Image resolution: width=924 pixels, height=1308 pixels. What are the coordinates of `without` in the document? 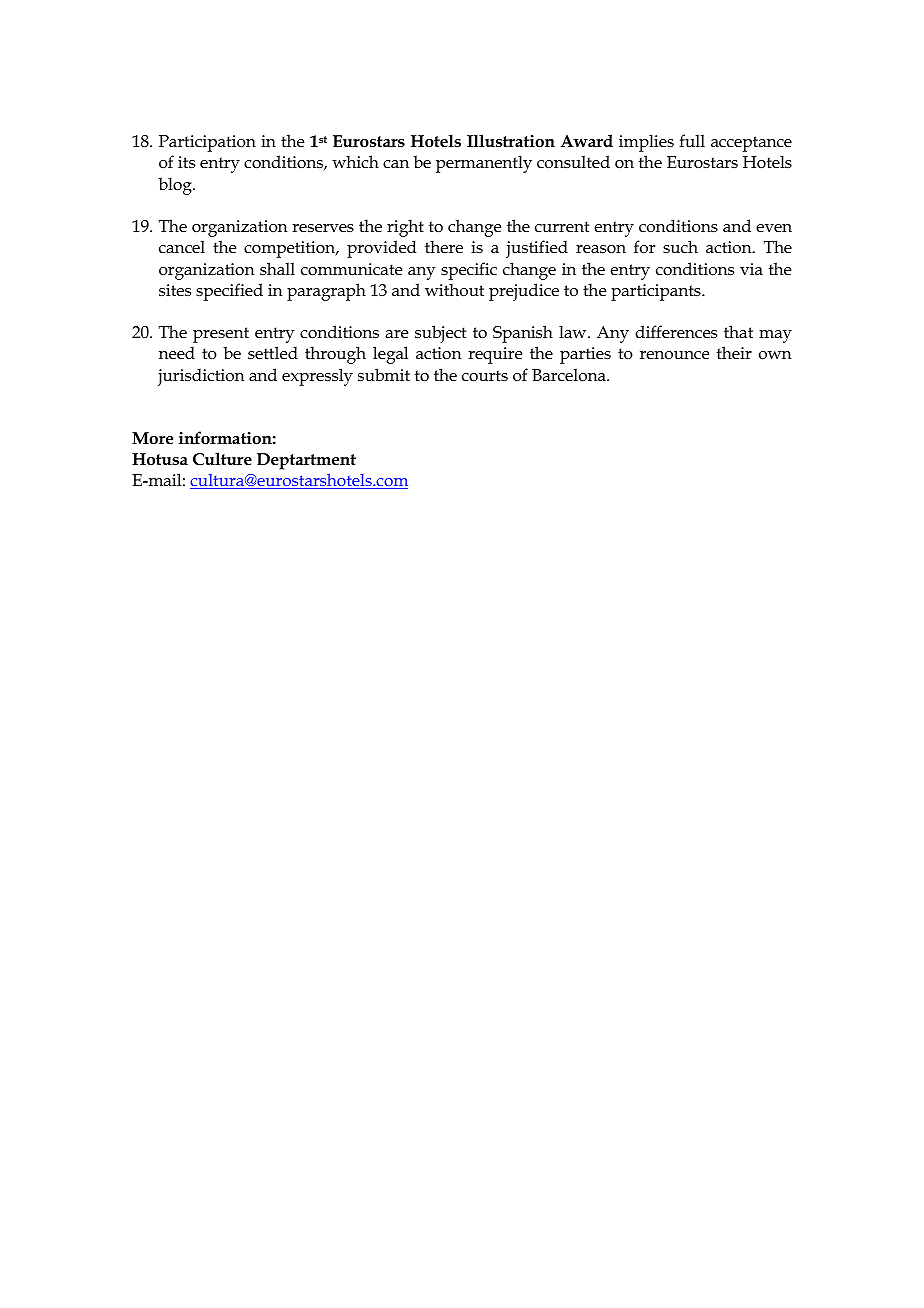 It's located at (454, 290).
